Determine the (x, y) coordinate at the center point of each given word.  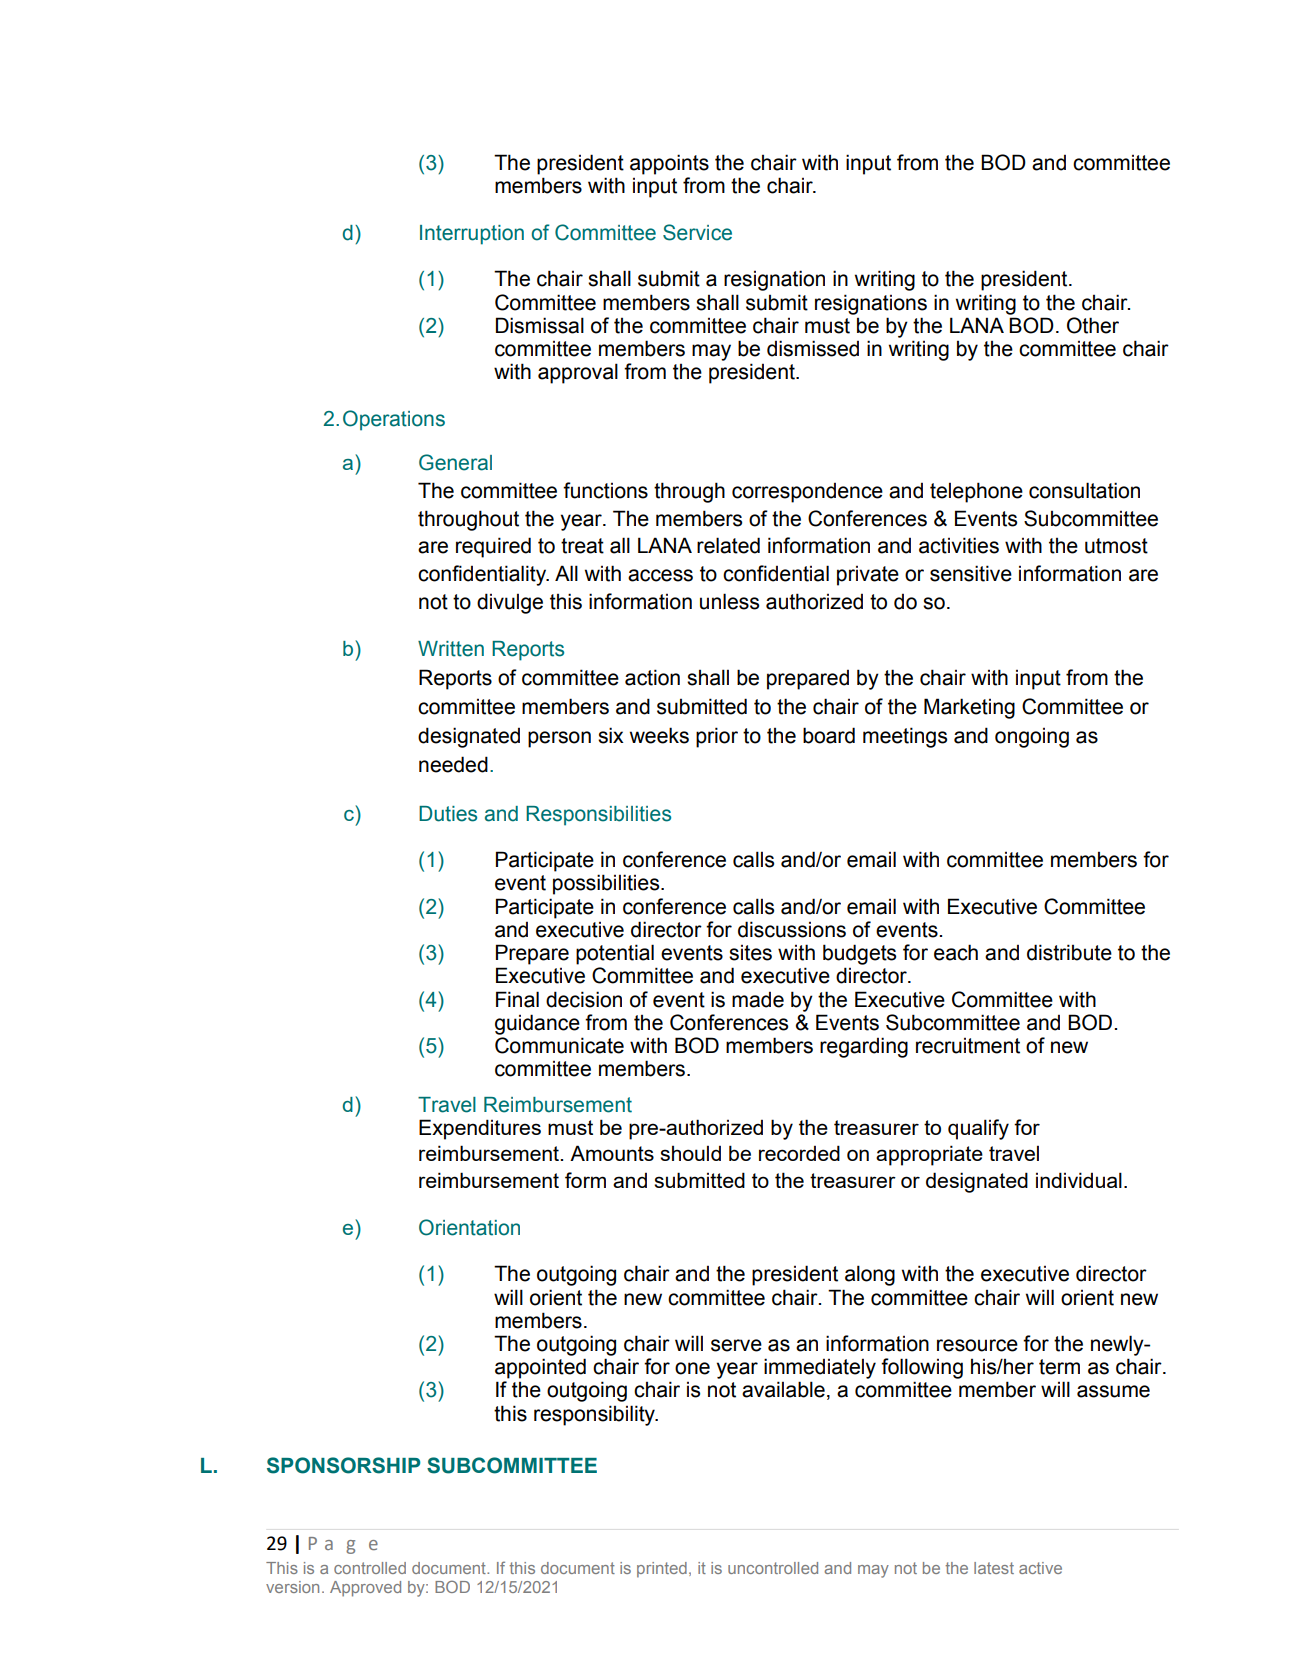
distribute (1069, 952)
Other (1093, 325)
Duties (448, 814)
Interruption (472, 235)
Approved (365, 1589)
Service (697, 232)
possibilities (607, 884)
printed (662, 1570)
